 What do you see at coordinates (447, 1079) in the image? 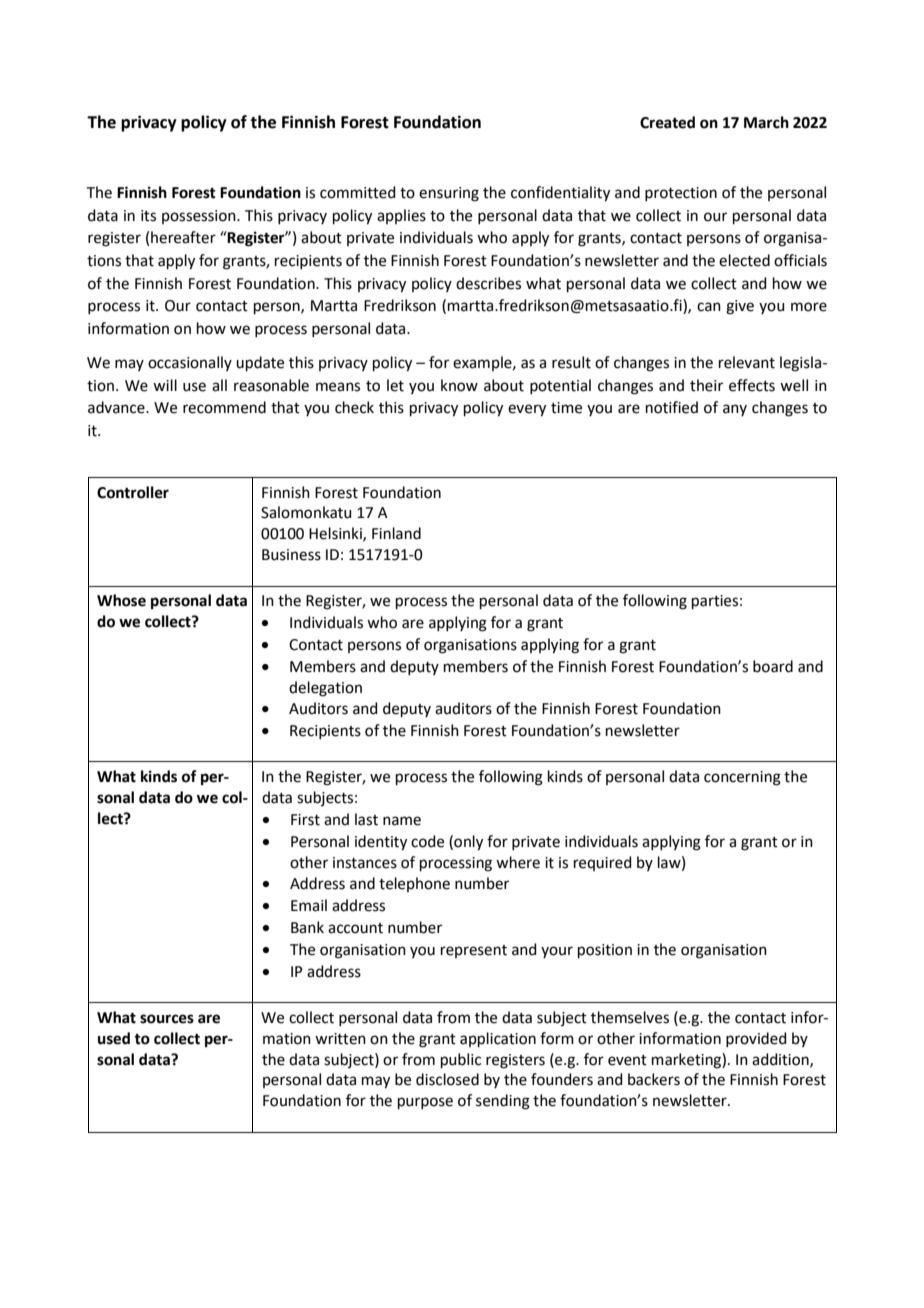
I see `disclosed` at bounding box center [447, 1079].
